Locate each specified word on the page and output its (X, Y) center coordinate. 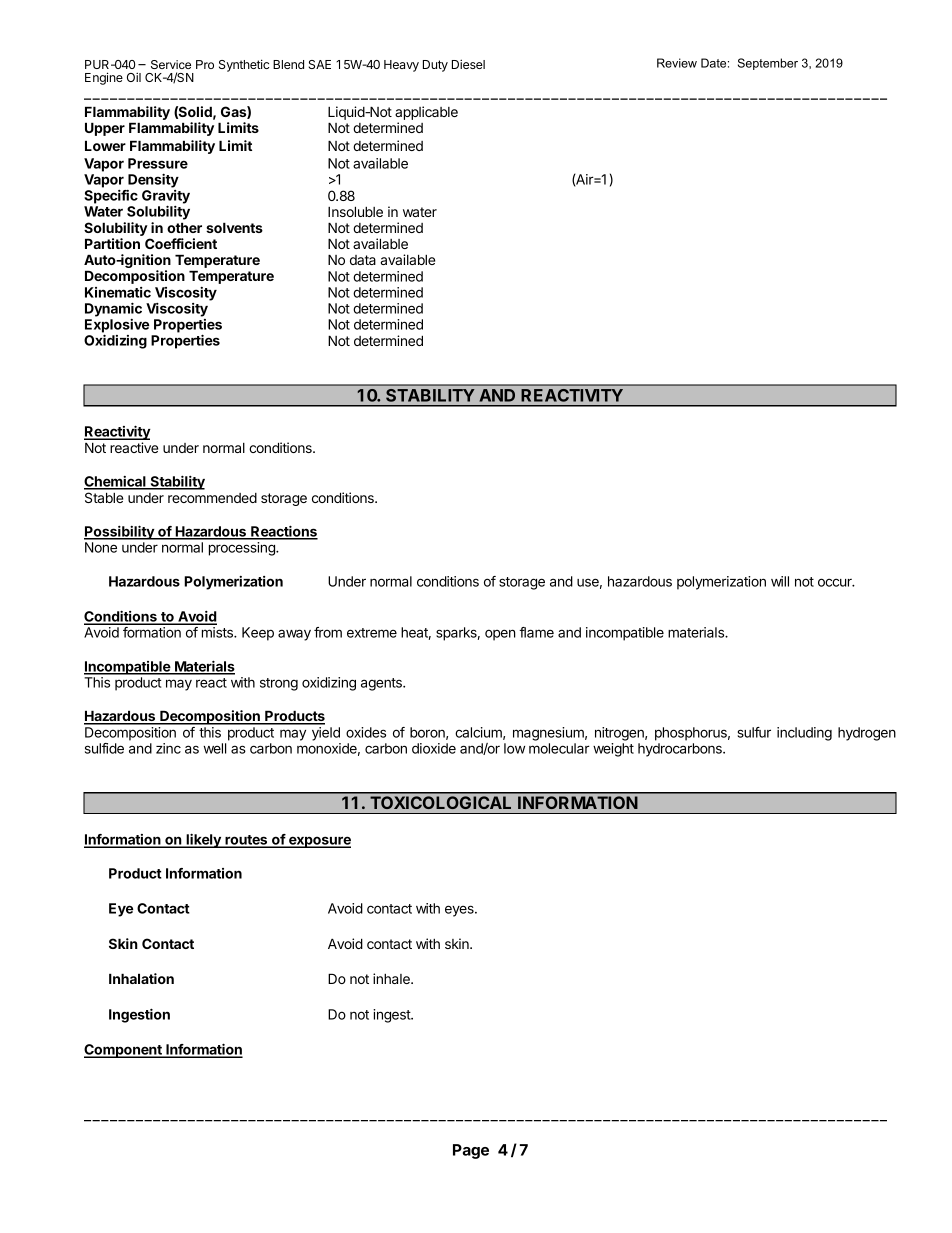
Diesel (468, 64)
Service (171, 64)
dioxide (434, 748)
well (214, 748)
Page (471, 1151)
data (363, 260)
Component (124, 1051)
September (768, 64)
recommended (212, 498)
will (780, 581)
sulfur (754, 732)
